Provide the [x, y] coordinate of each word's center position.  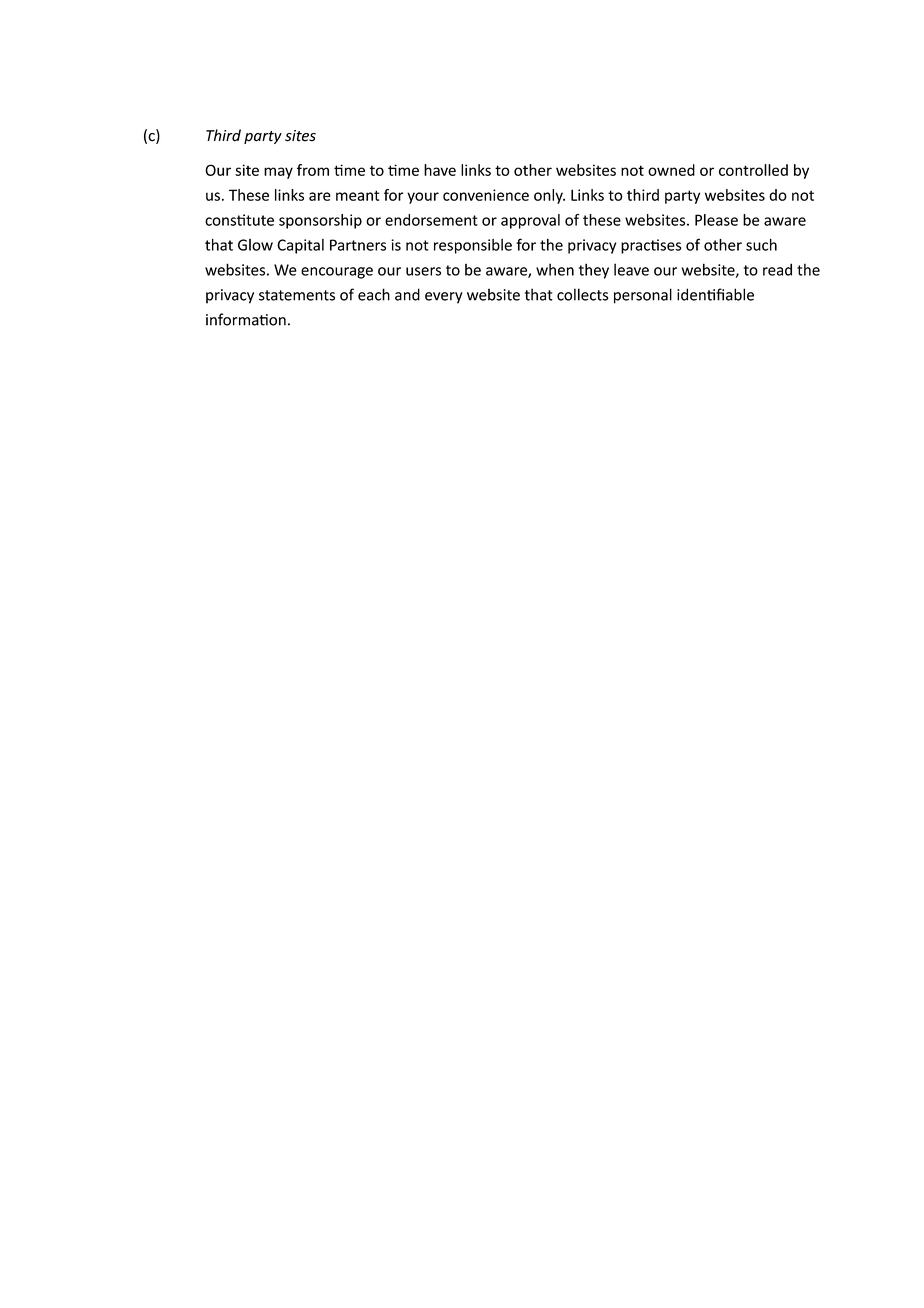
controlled [753, 170]
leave [631, 269]
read [777, 269]
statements [297, 295]
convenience [486, 195]
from [313, 170]
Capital [300, 246]
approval [530, 221]
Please [716, 220]
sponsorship [320, 221]
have [440, 170]
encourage [337, 273]
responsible [473, 246]
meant [358, 195]
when [555, 269]
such [761, 244]
